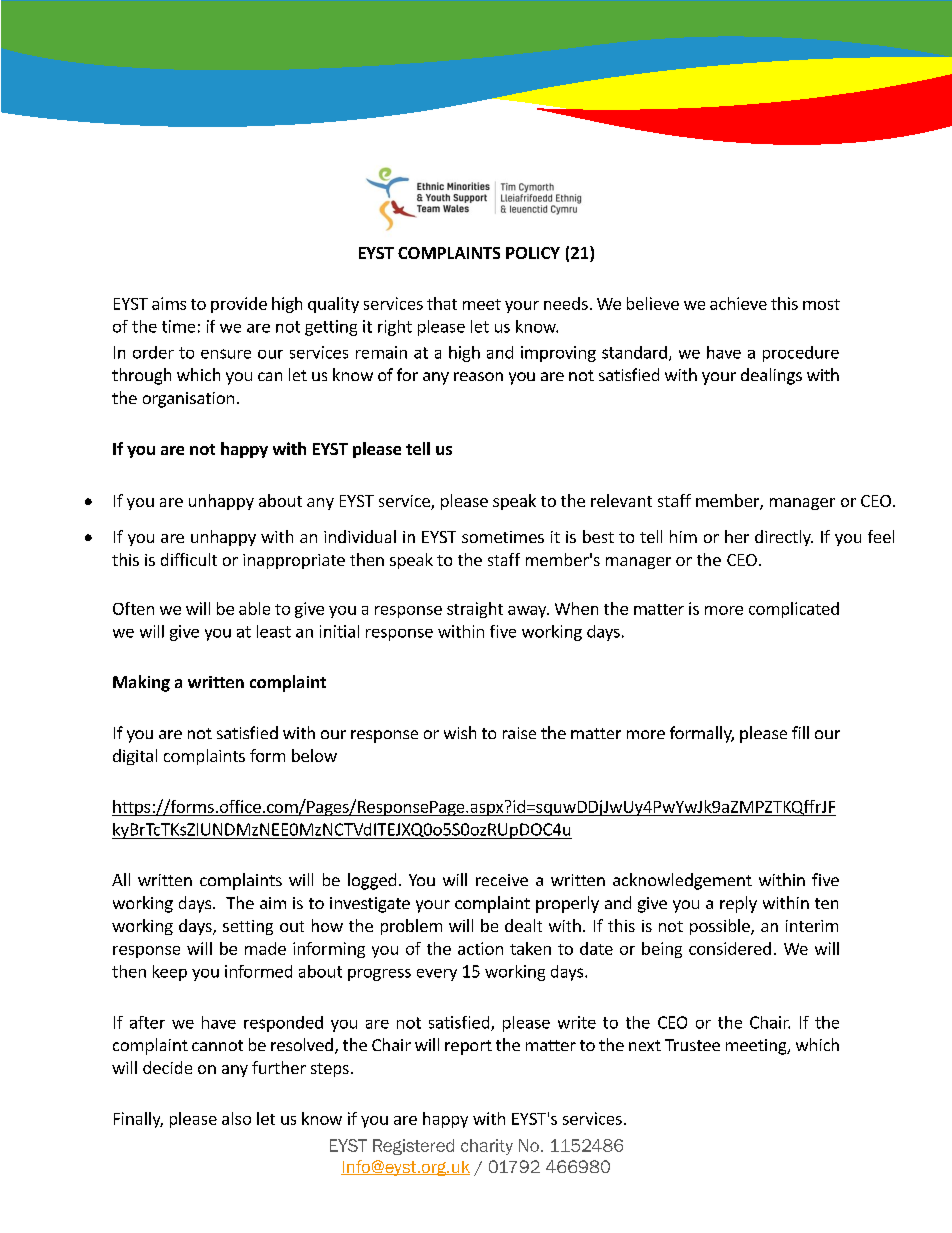  Describe the element at coordinates (800, 732) in the screenshot. I see `fill` at that location.
